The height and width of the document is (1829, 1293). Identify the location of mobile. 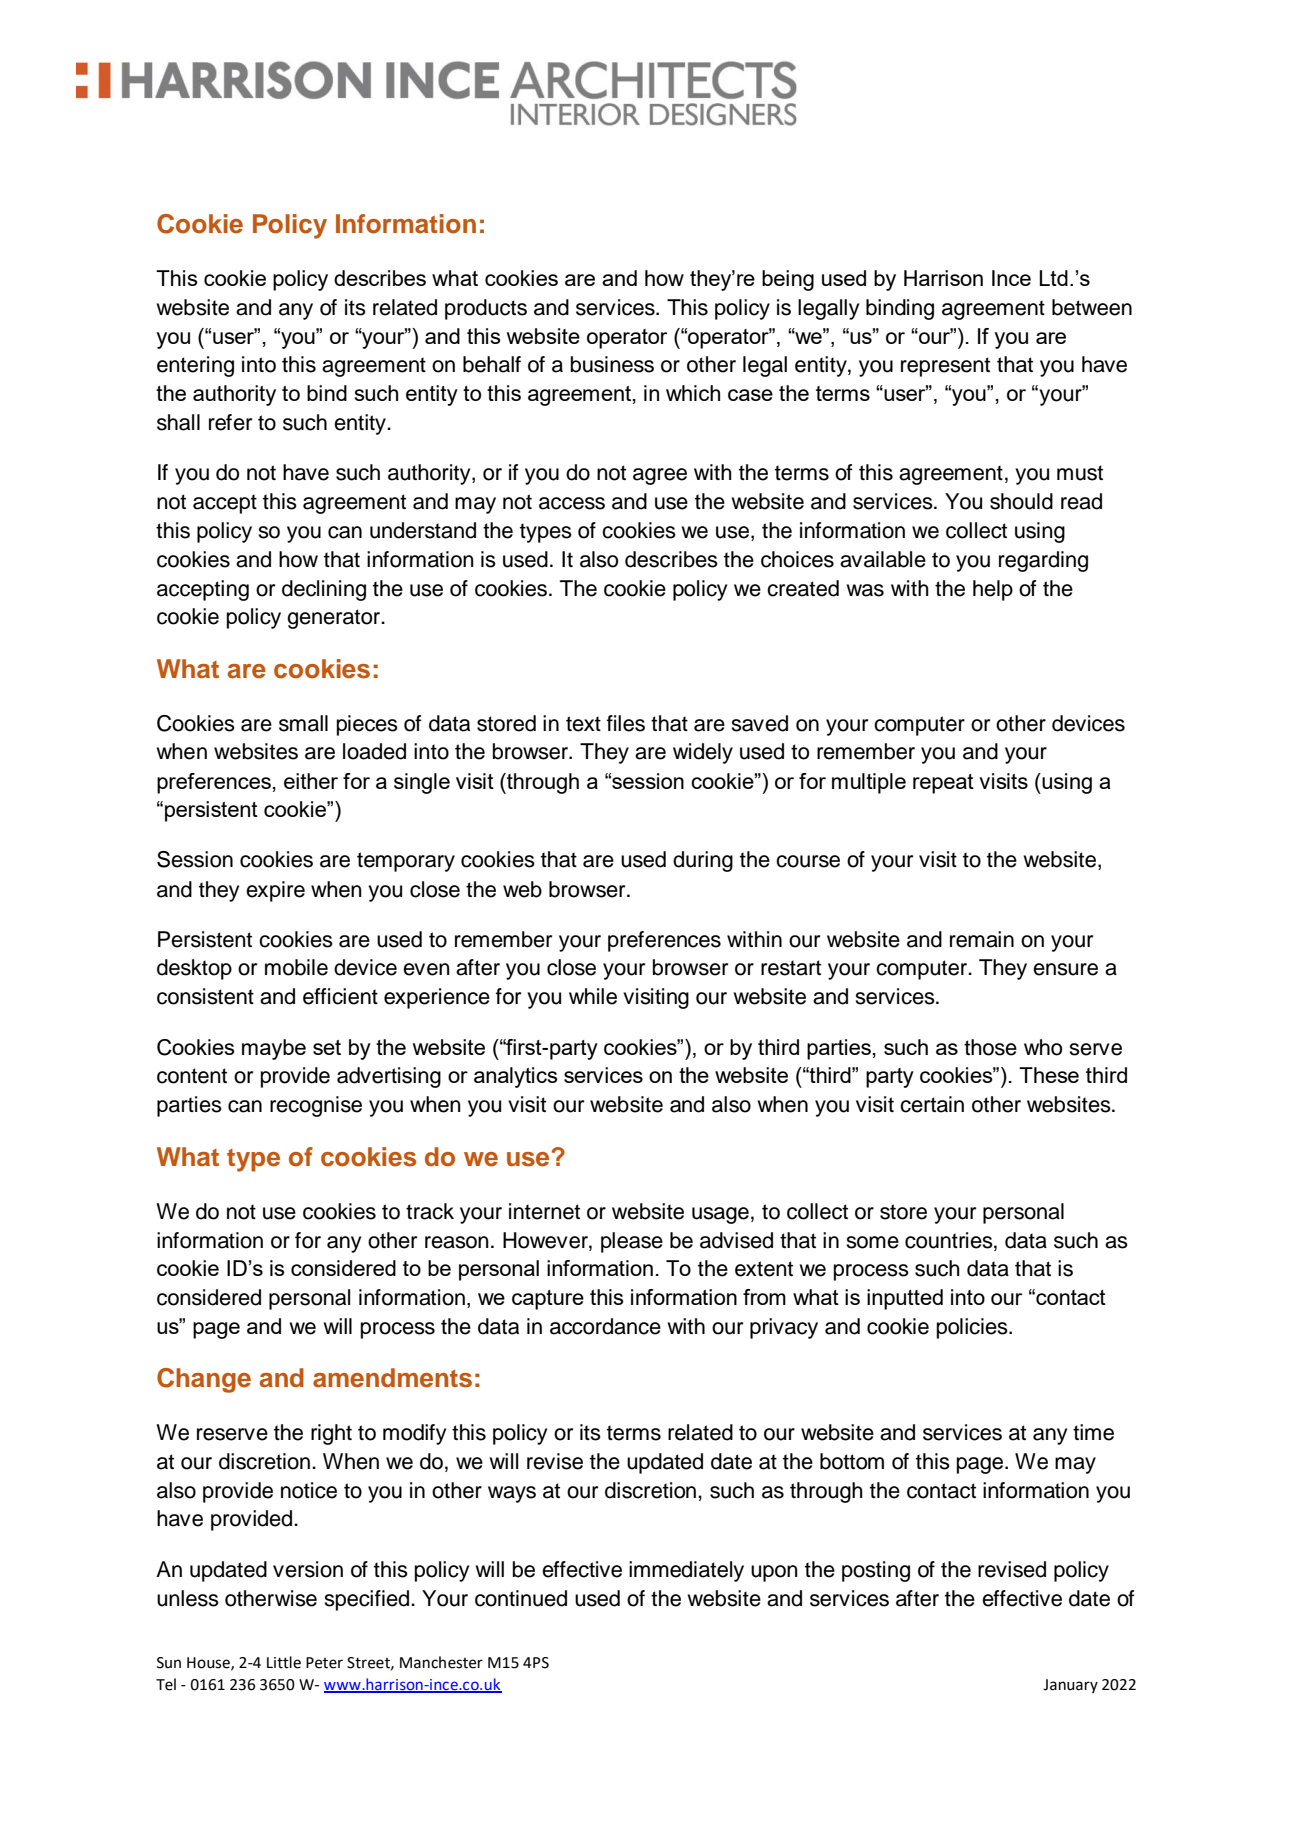
(296, 967).
